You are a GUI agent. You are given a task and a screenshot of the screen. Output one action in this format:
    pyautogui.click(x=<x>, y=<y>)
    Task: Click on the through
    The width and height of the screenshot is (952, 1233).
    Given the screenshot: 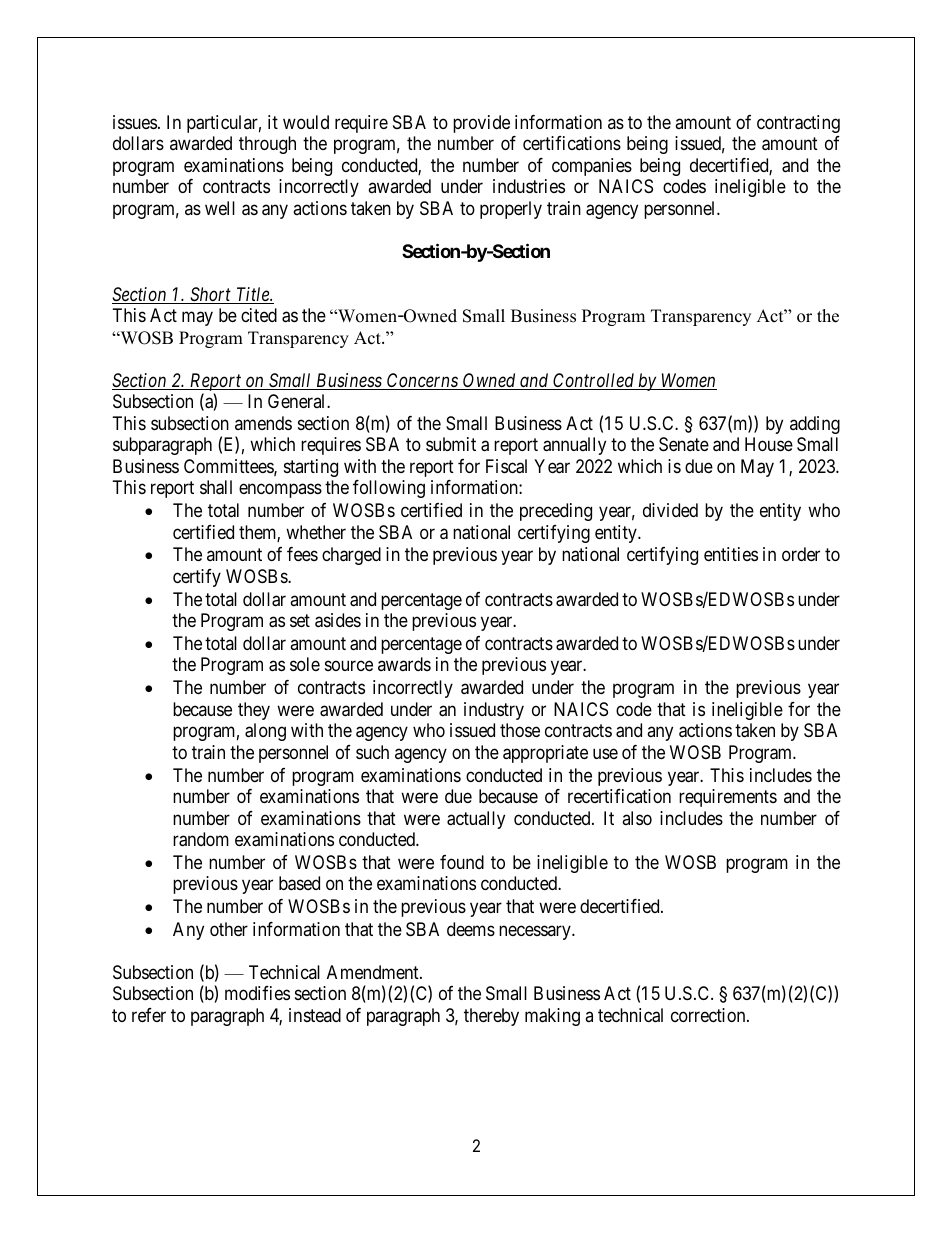 What is the action you would take?
    pyautogui.click(x=267, y=145)
